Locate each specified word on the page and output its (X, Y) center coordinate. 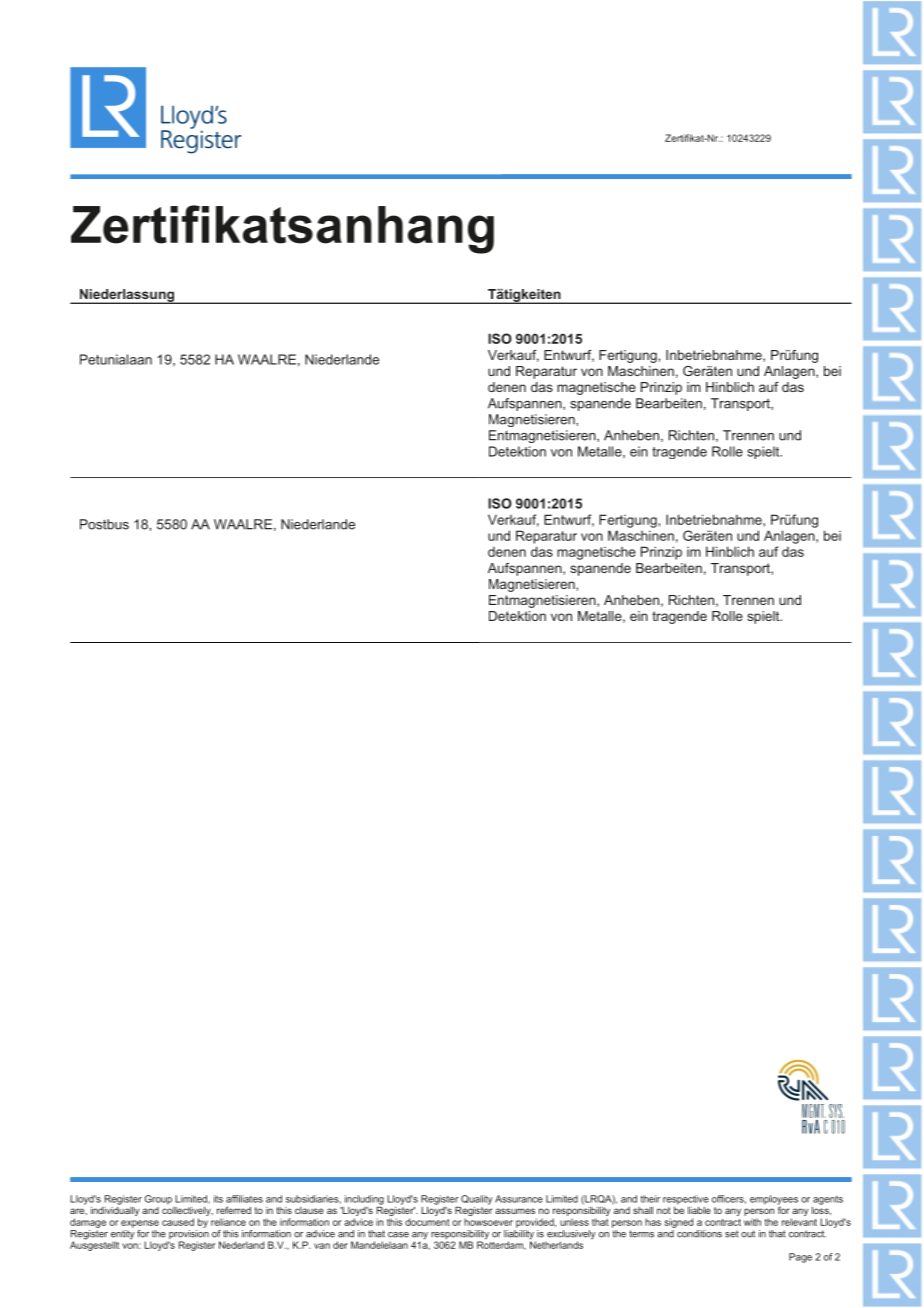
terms (641, 1234)
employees (774, 1201)
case (398, 1235)
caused (178, 1222)
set (732, 1234)
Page (800, 1258)
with (752, 1222)
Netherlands (556, 1244)
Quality (477, 1200)
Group (158, 1200)
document (427, 1222)
